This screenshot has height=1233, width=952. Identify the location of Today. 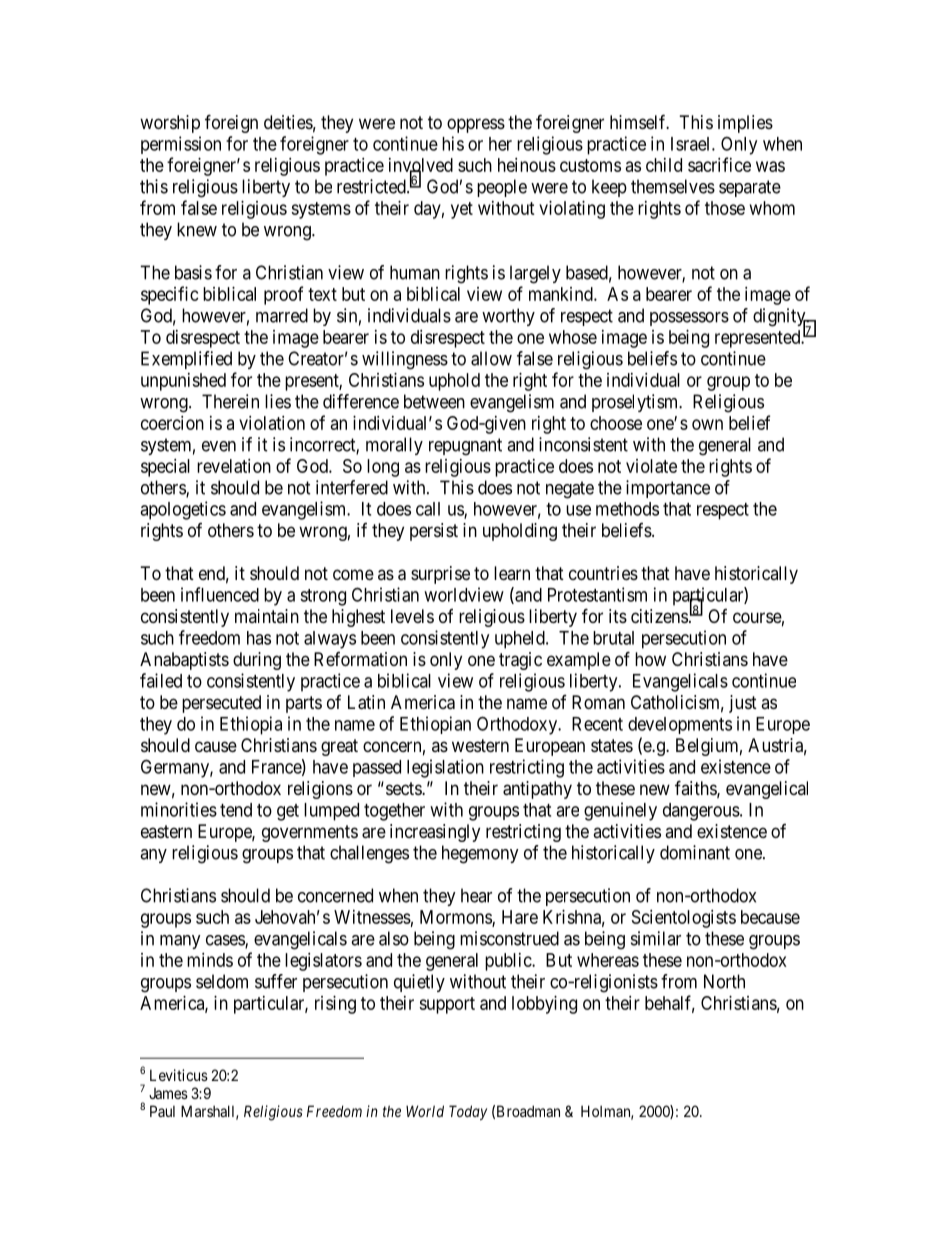
(468, 1112).
